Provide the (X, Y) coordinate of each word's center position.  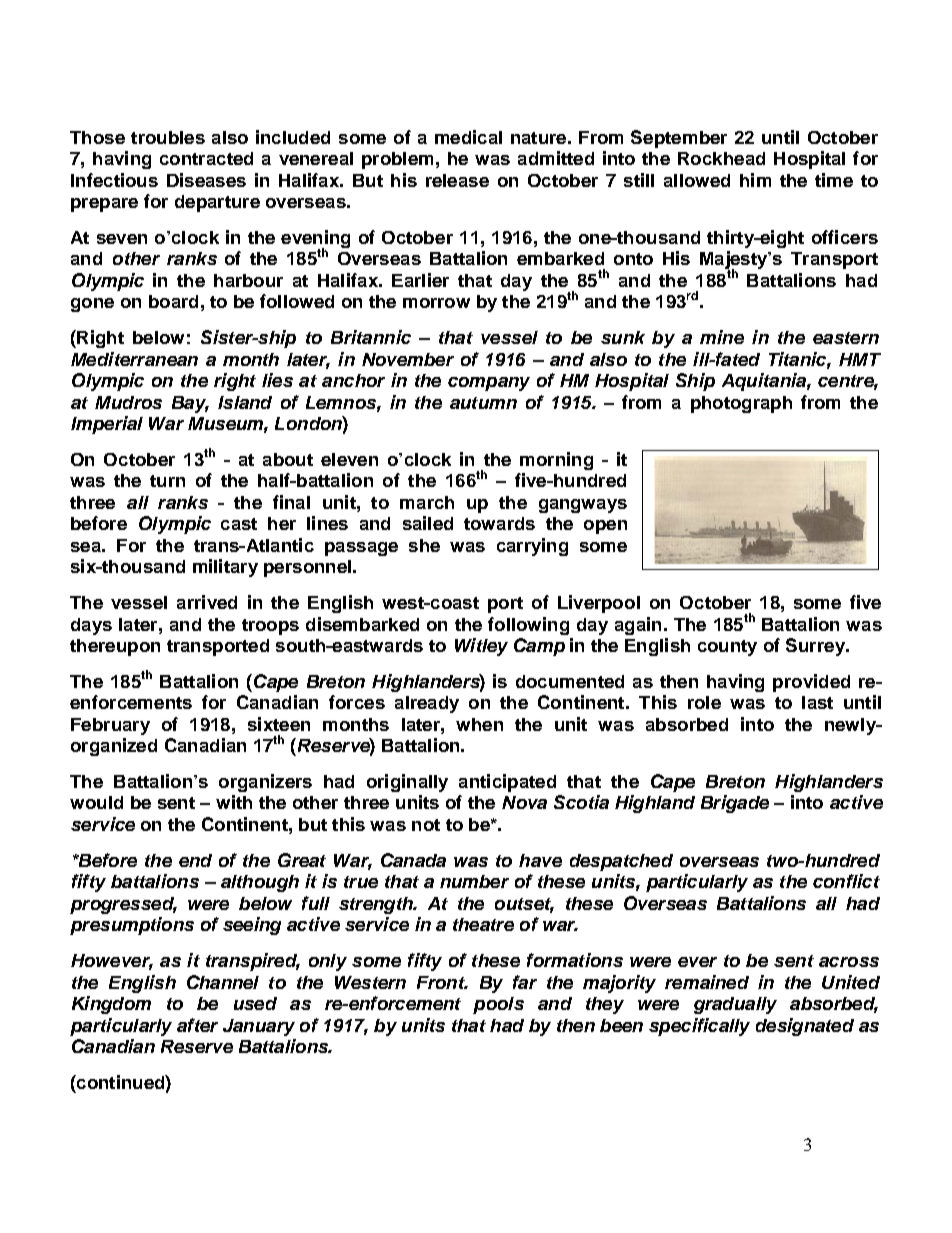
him (755, 180)
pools (498, 1005)
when (479, 724)
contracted (206, 158)
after (197, 1025)
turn (167, 481)
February (110, 726)
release (457, 180)
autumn (483, 403)
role (704, 702)
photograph (741, 404)
